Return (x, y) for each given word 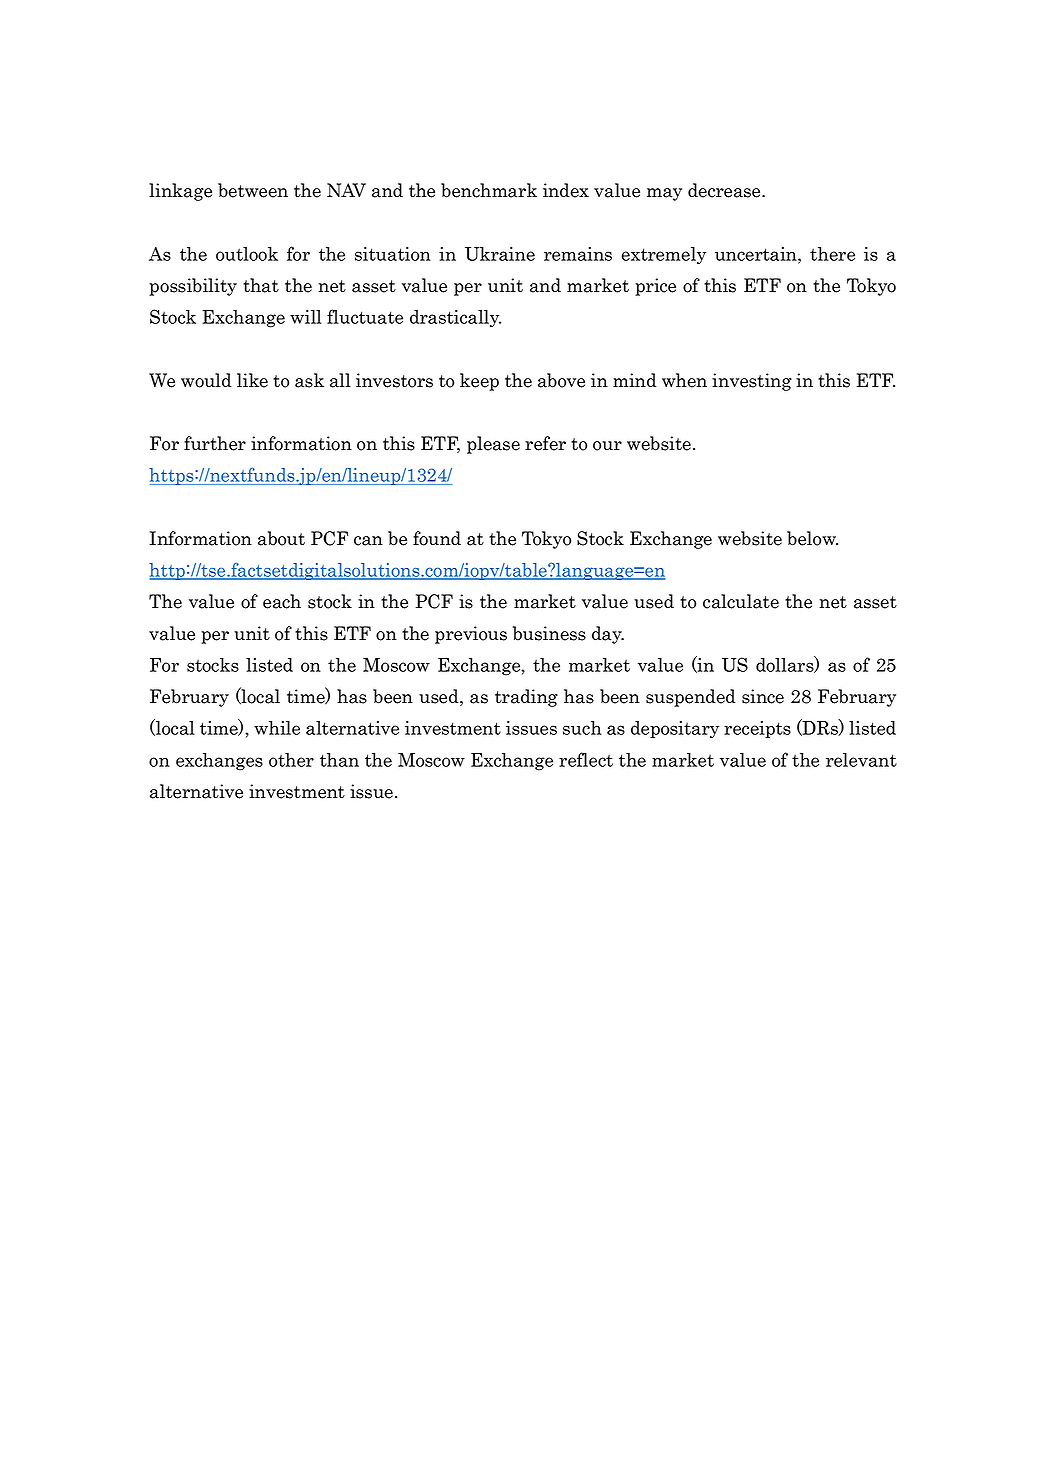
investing (752, 382)
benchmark (489, 190)
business (549, 633)
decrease (725, 190)
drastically (455, 318)
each (282, 601)
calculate (741, 601)
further (215, 443)
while (277, 728)
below (812, 538)
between (253, 190)
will (306, 317)
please (493, 445)
